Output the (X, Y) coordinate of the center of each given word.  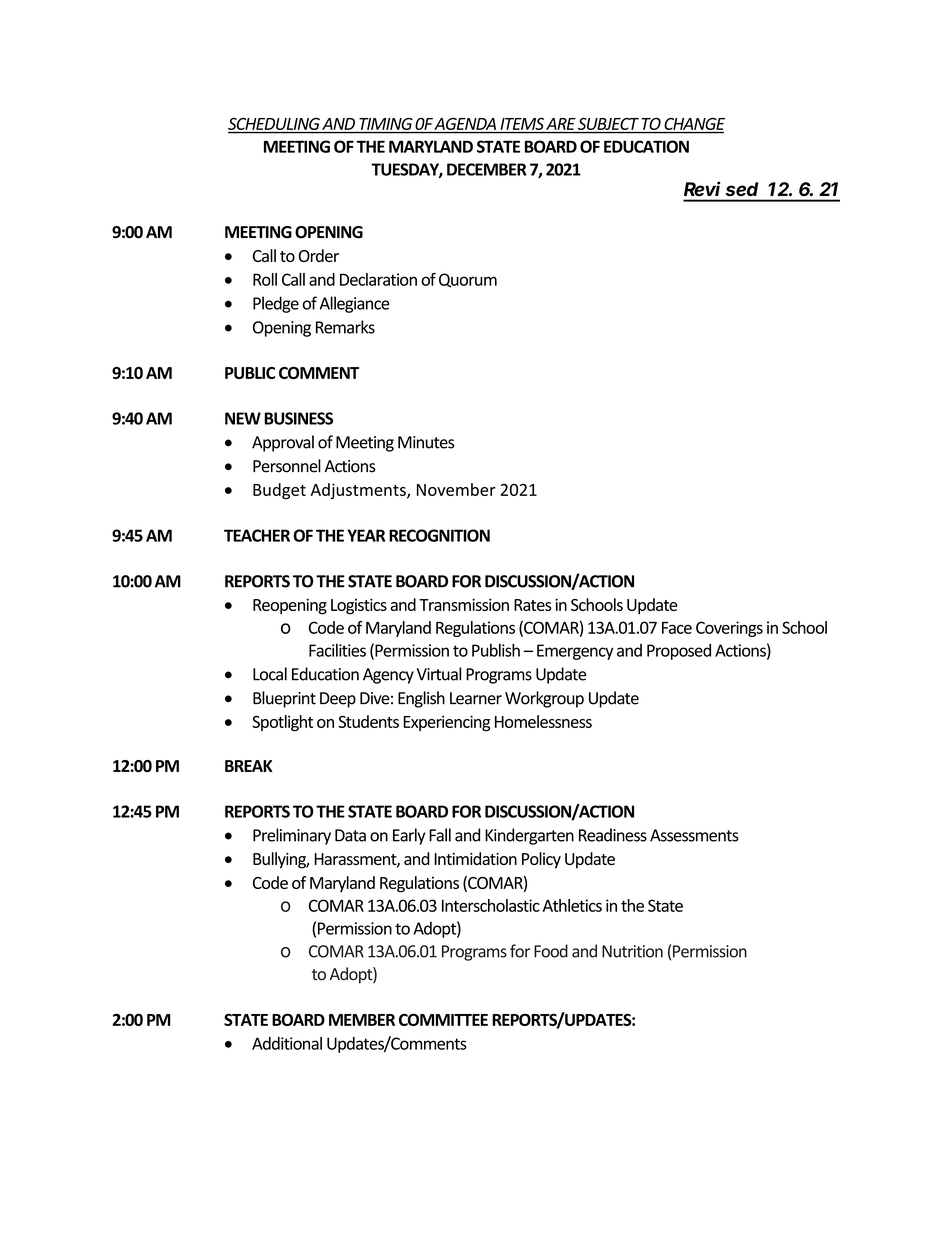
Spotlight (282, 723)
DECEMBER (487, 169)
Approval (283, 443)
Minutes (426, 442)
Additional (287, 1043)
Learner (476, 698)
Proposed (679, 652)
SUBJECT (608, 124)
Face (677, 628)
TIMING (386, 124)
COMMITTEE (443, 1019)
